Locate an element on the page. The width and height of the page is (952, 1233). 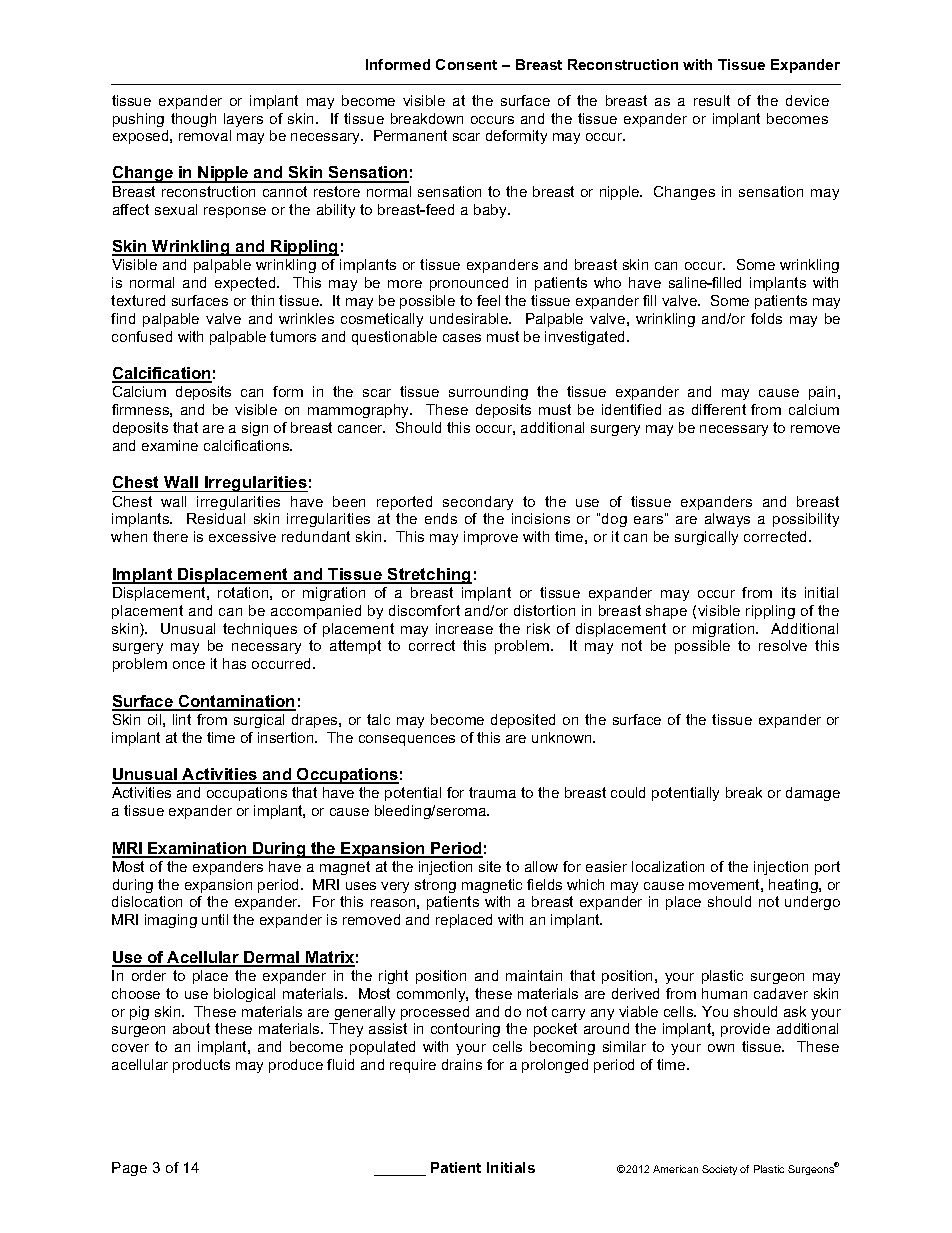
secondary is located at coordinates (478, 503).
